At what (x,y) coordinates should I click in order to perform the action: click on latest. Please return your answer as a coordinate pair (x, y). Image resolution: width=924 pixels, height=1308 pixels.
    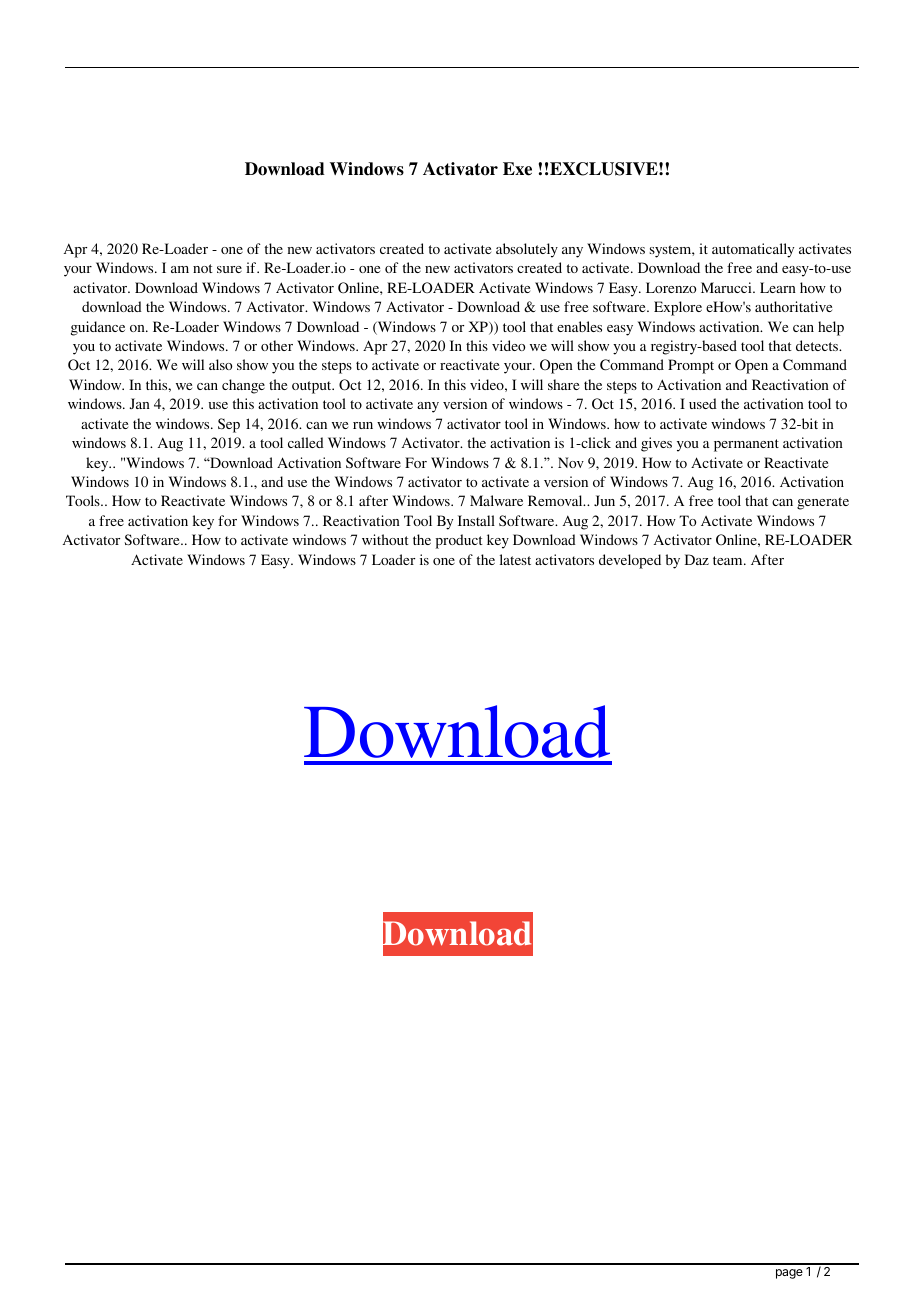
    Looking at the image, I should click on (515, 559).
